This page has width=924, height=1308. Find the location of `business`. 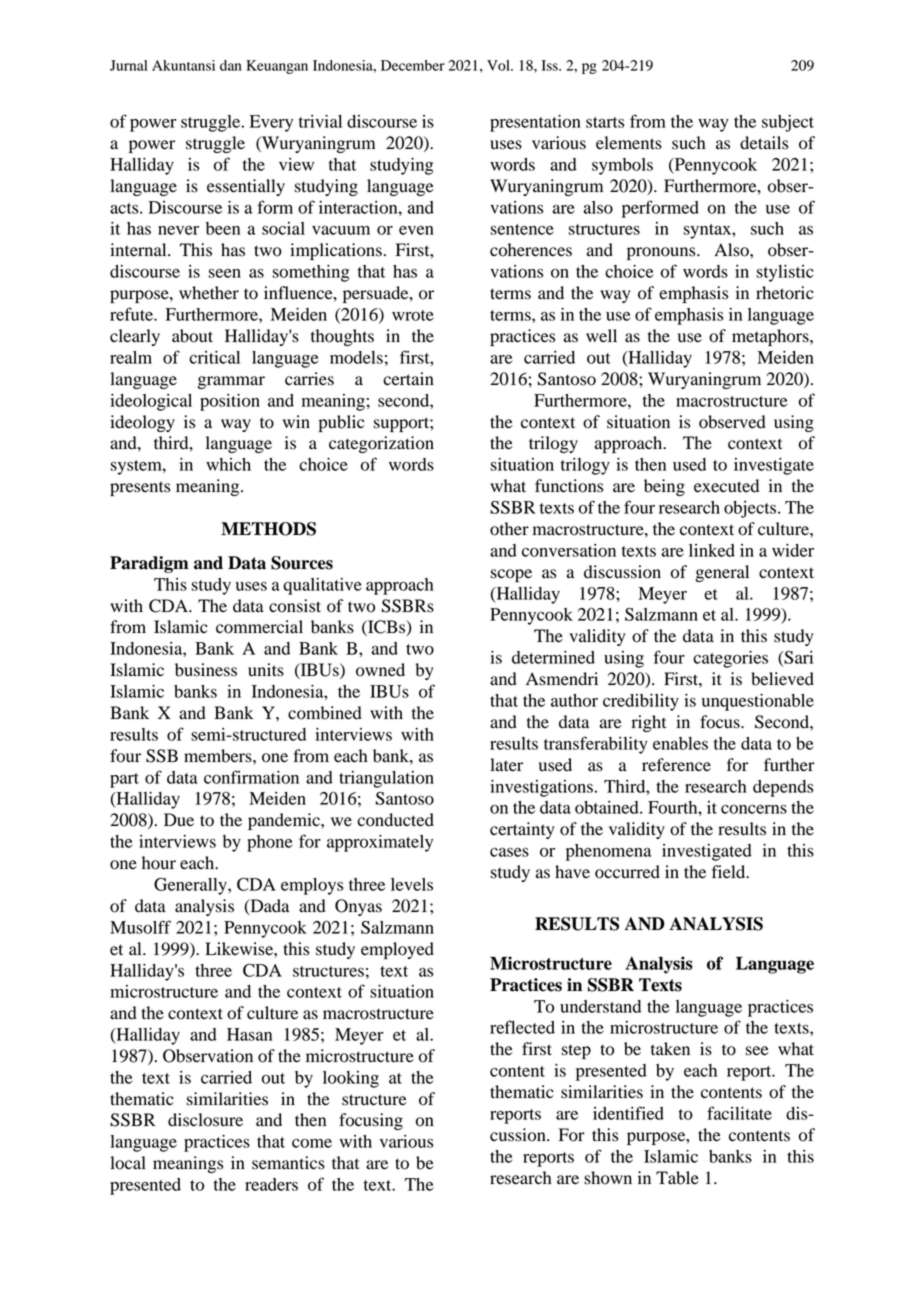

business is located at coordinates (206, 670).
